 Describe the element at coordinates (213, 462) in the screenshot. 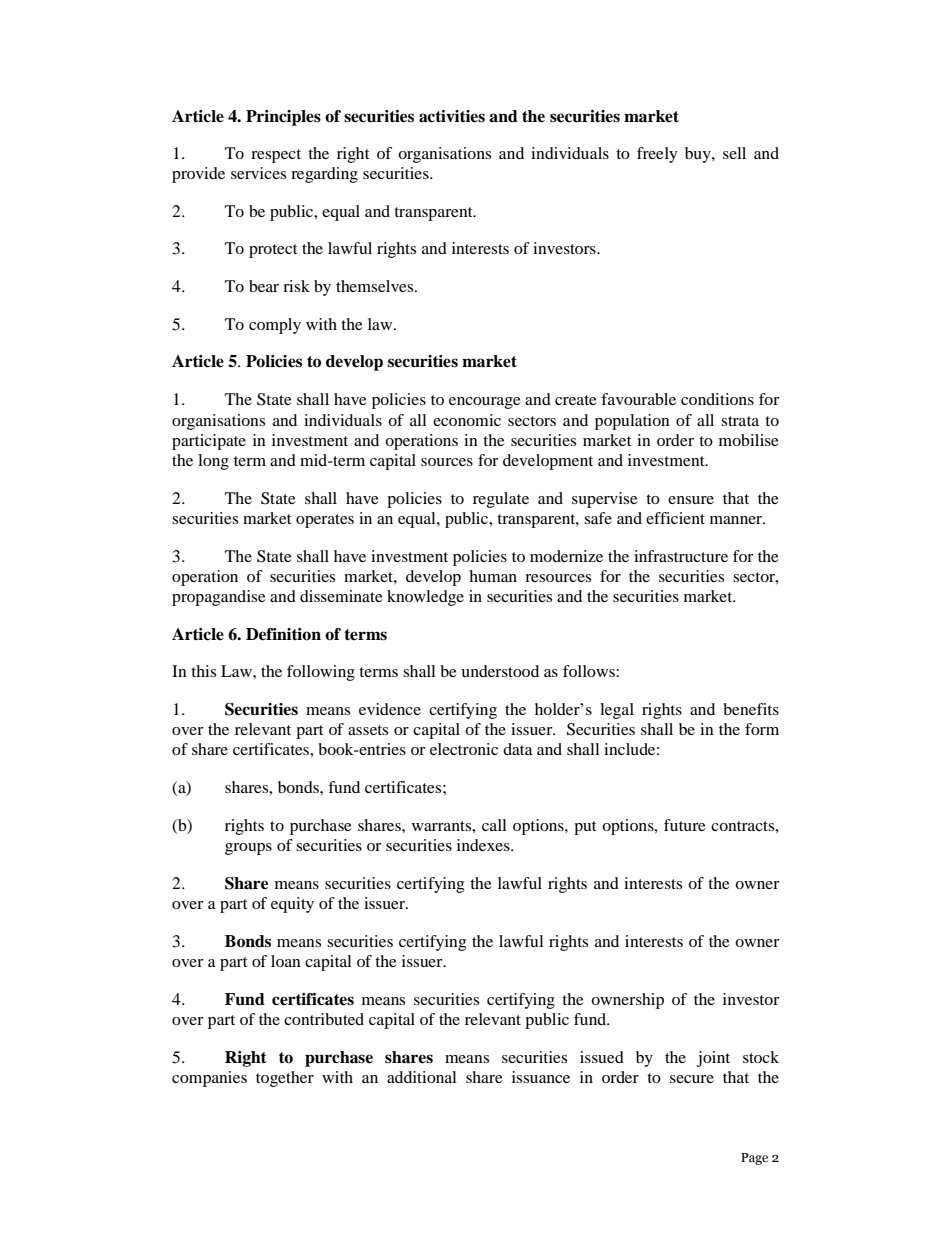

I see `long` at that location.
